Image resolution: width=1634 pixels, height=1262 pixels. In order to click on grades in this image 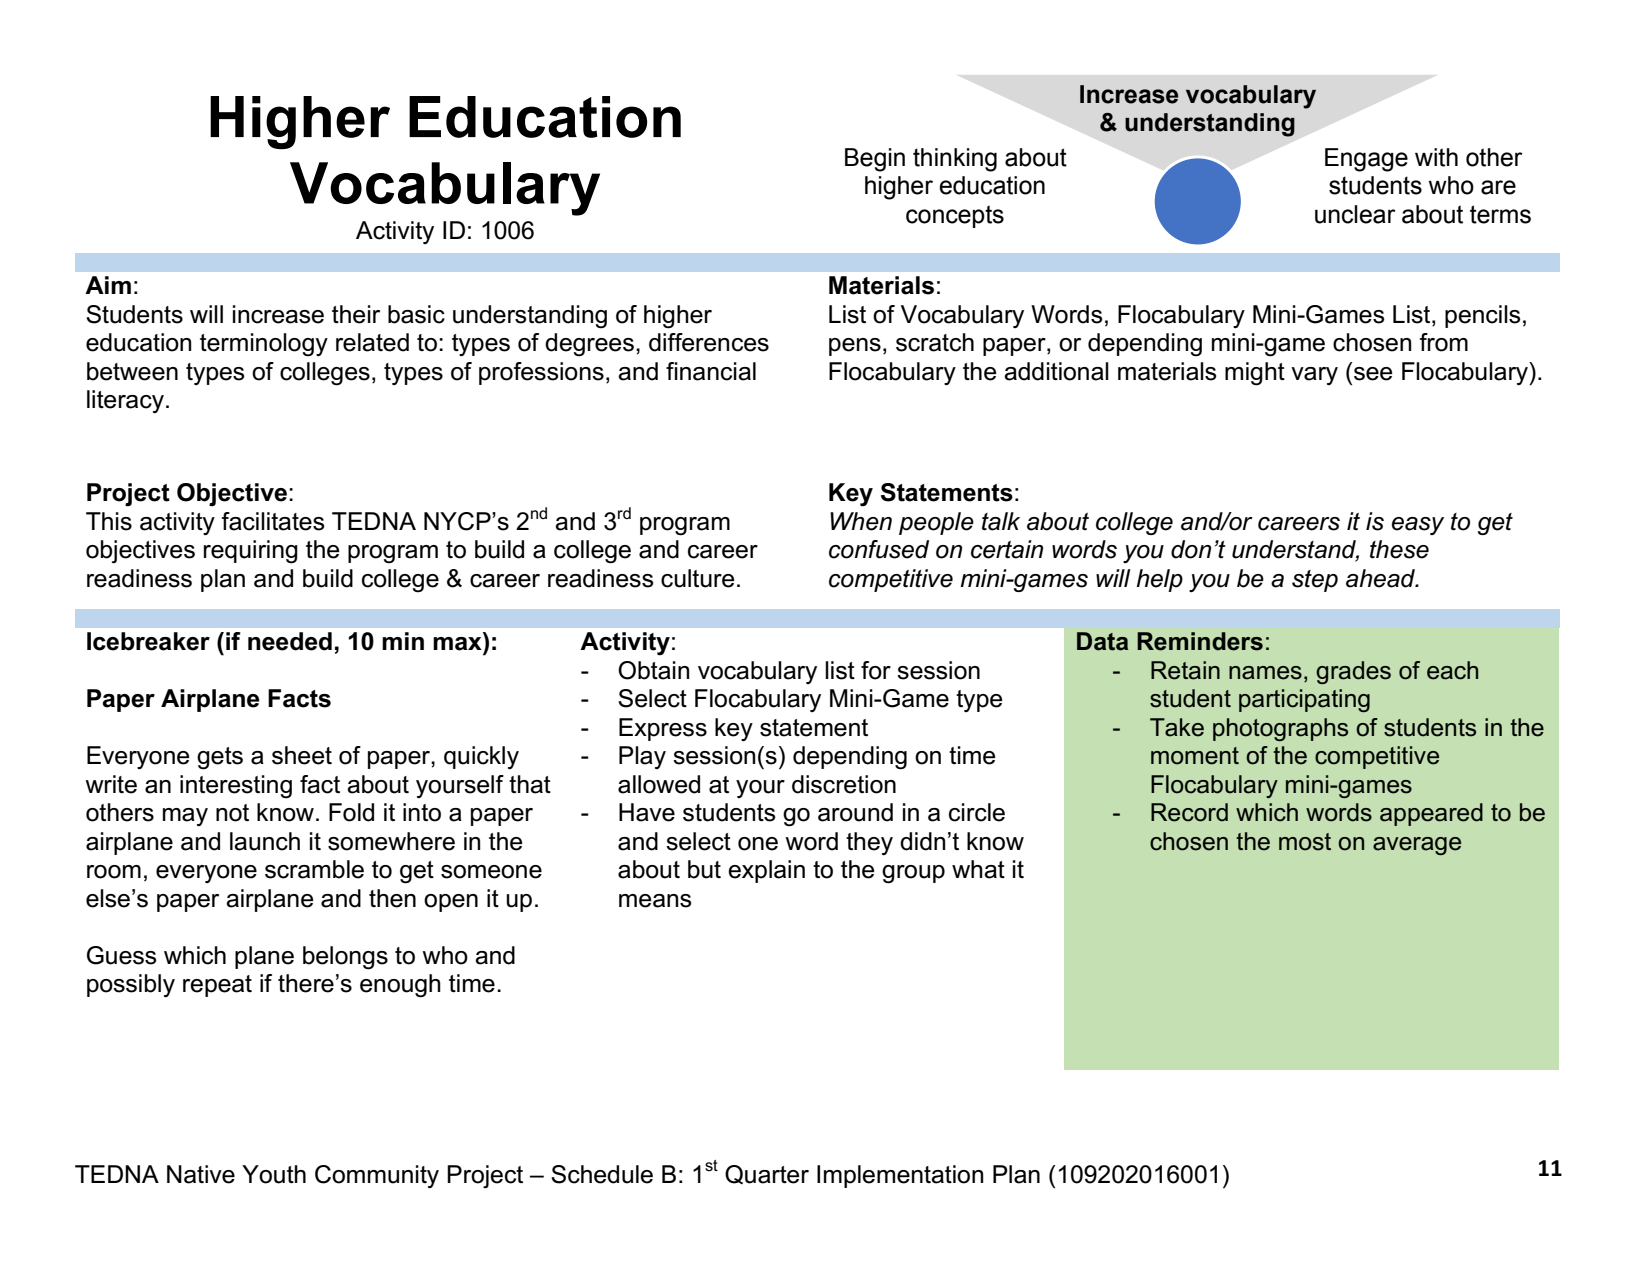, I will do `click(1353, 672)`.
